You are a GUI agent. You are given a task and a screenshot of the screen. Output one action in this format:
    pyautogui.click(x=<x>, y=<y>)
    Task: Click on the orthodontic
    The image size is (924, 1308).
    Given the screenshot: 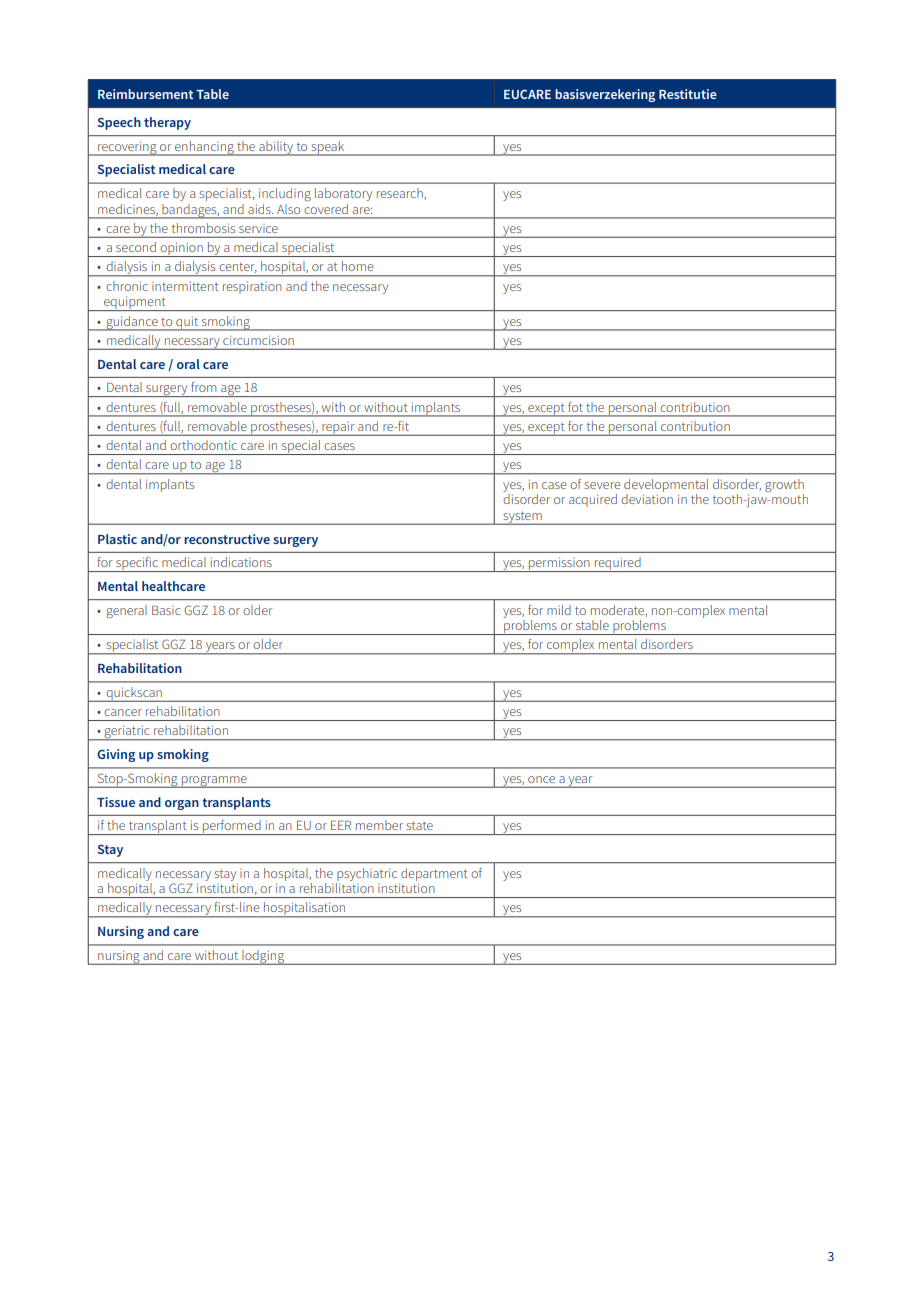 What is the action you would take?
    pyautogui.click(x=203, y=445)
